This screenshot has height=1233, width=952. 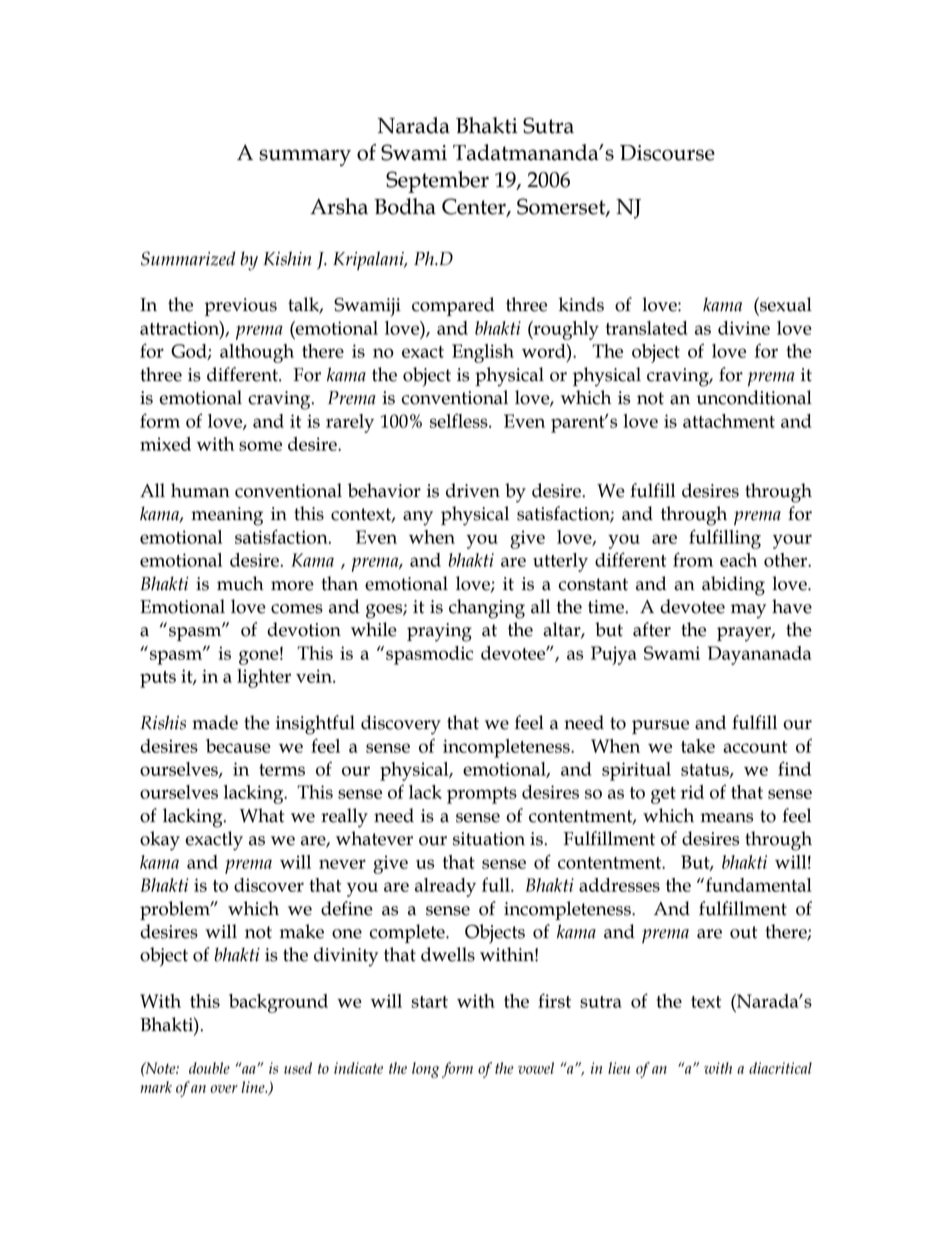 What do you see at coordinates (489, 839) in the screenshot?
I see `situation` at bounding box center [489, 839].
